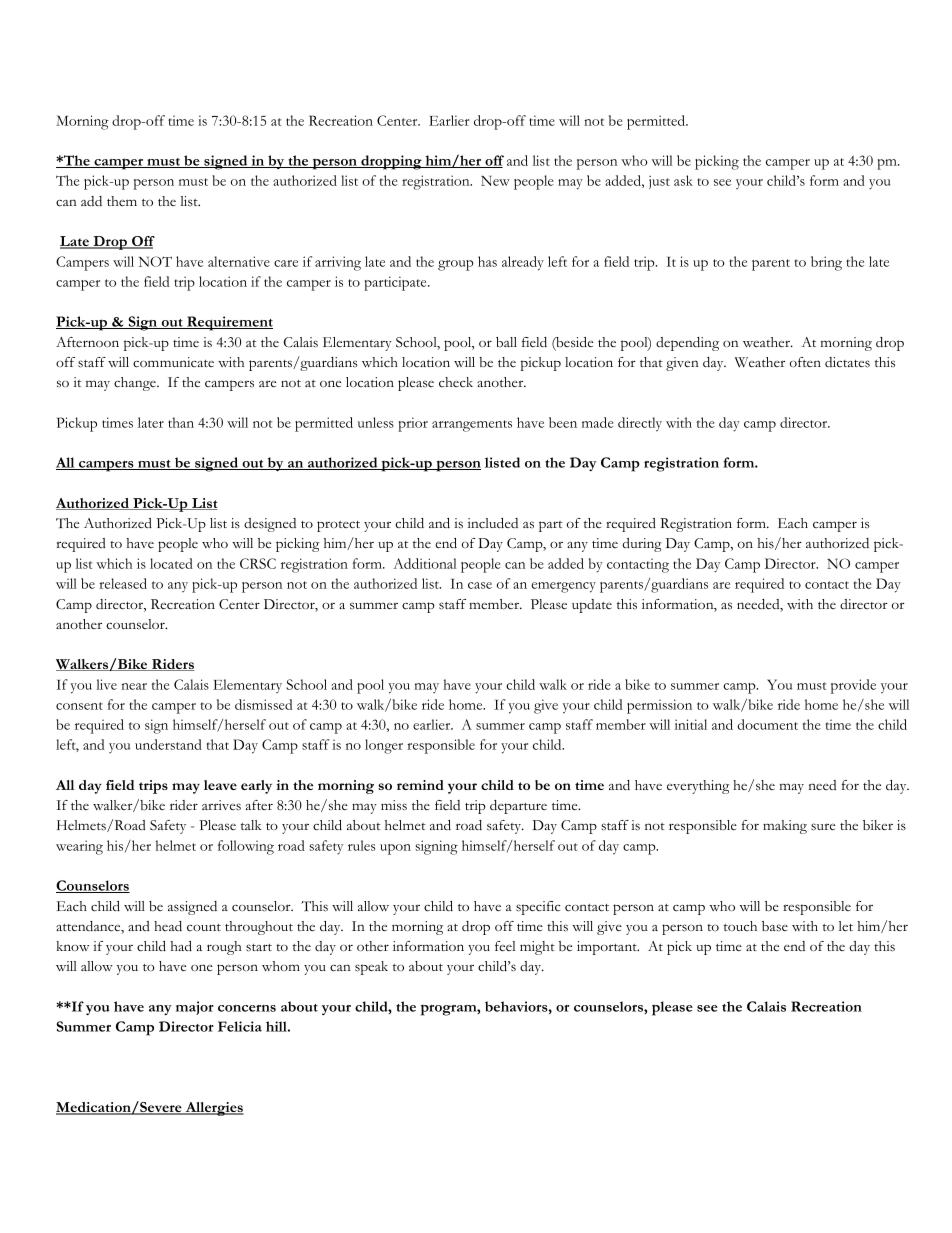 This image has height=1233, width=952. I want to click on Allergies, so click(213, 1109).
